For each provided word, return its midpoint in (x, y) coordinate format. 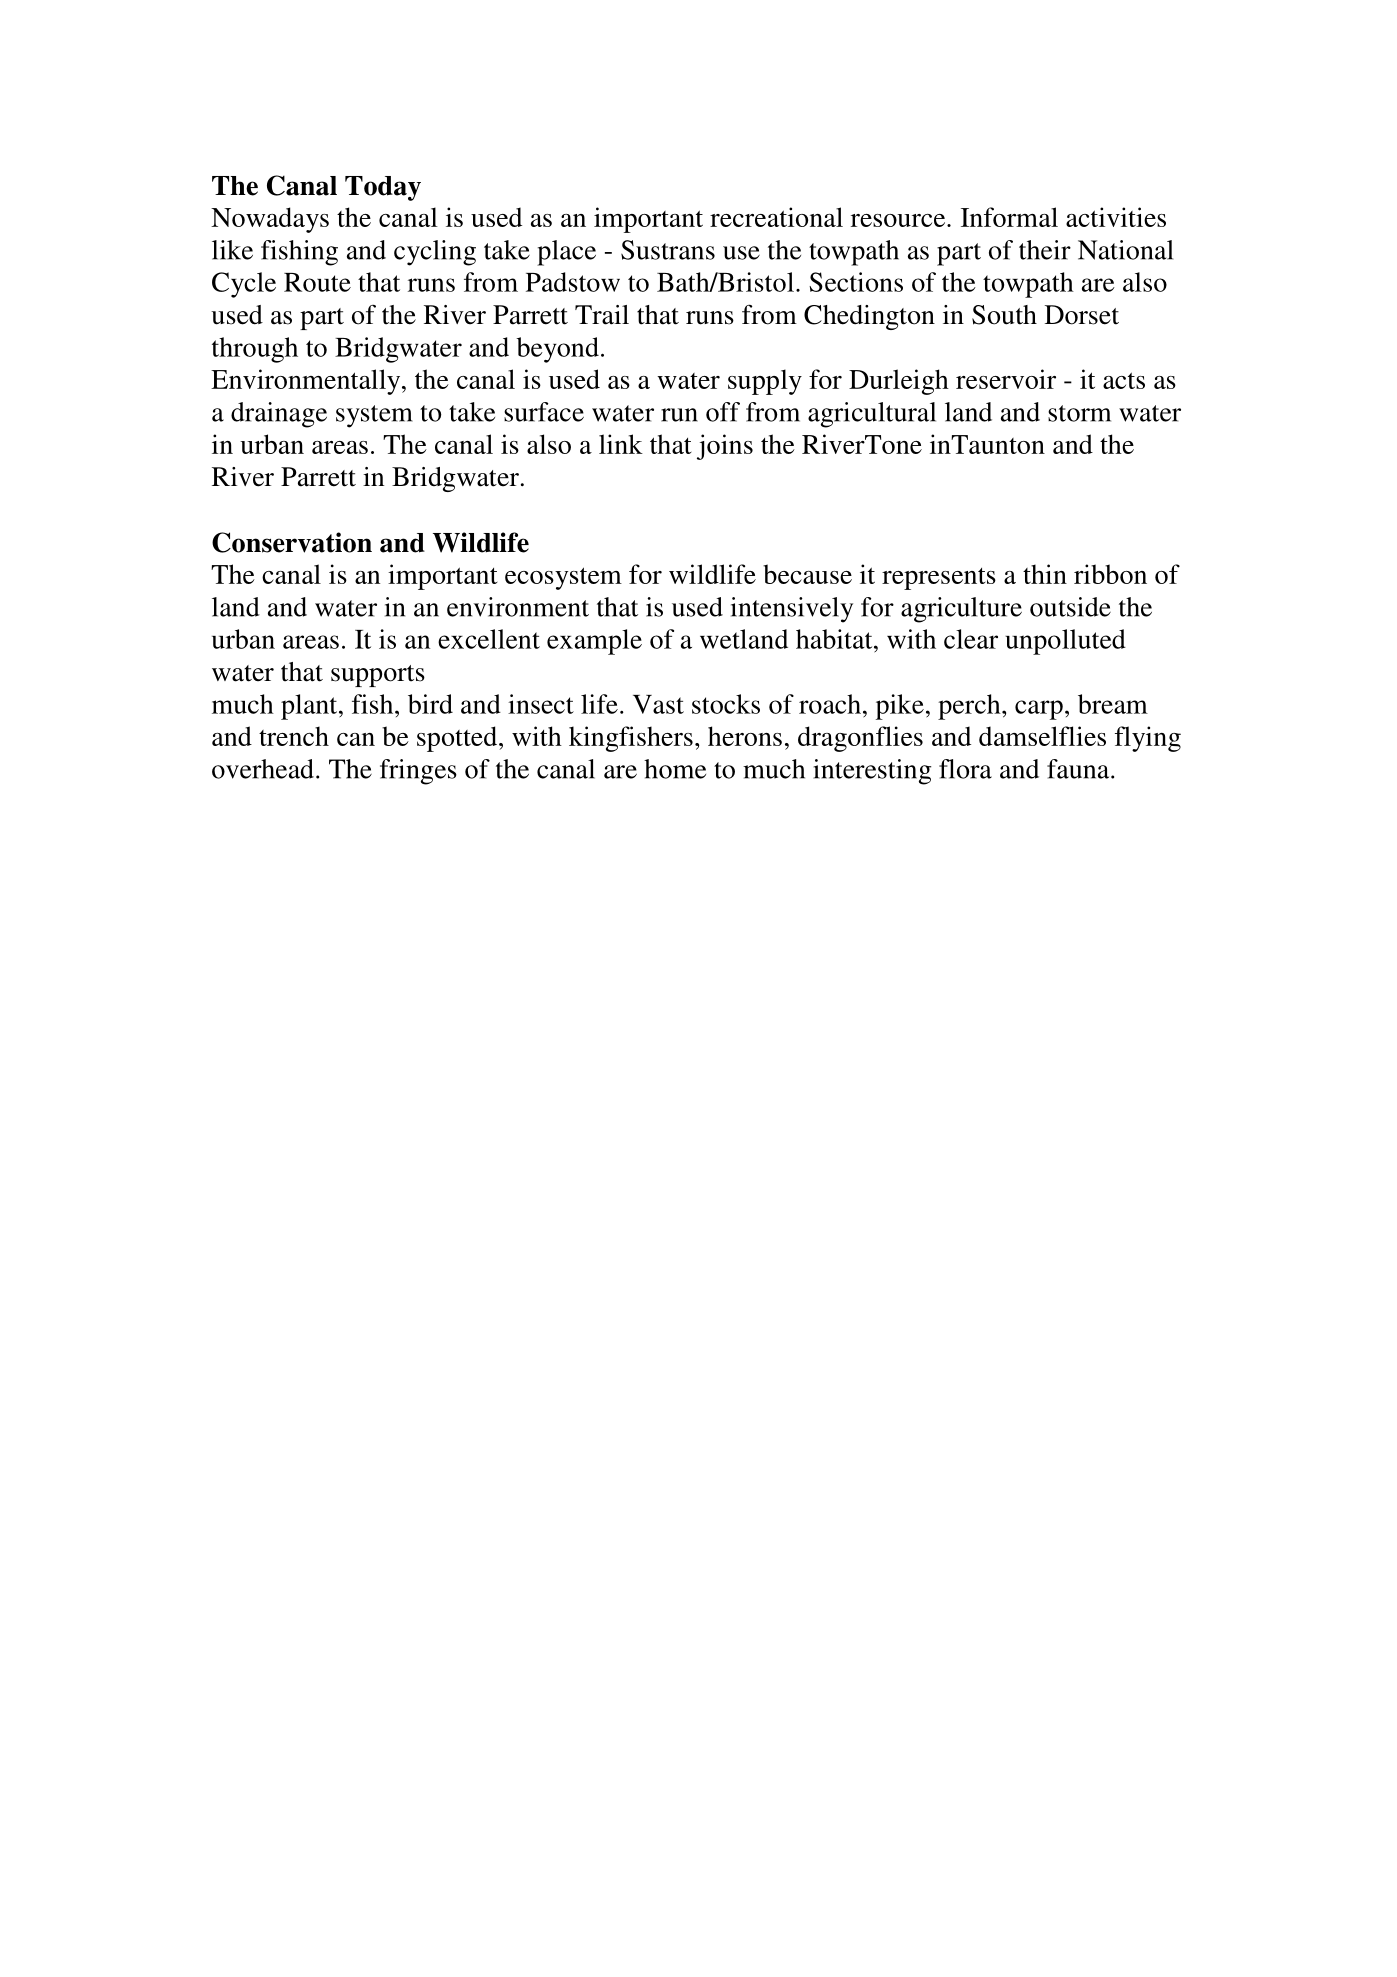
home (675, 769)
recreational (776, 217)
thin (1045, 574)
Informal (1009, 217)
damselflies (1042, 736)
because (807, 574)
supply (765, 382)
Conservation (292, 542)
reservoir (1006, 379)
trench (294, 736)
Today (383, 188)
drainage (279, 415)
